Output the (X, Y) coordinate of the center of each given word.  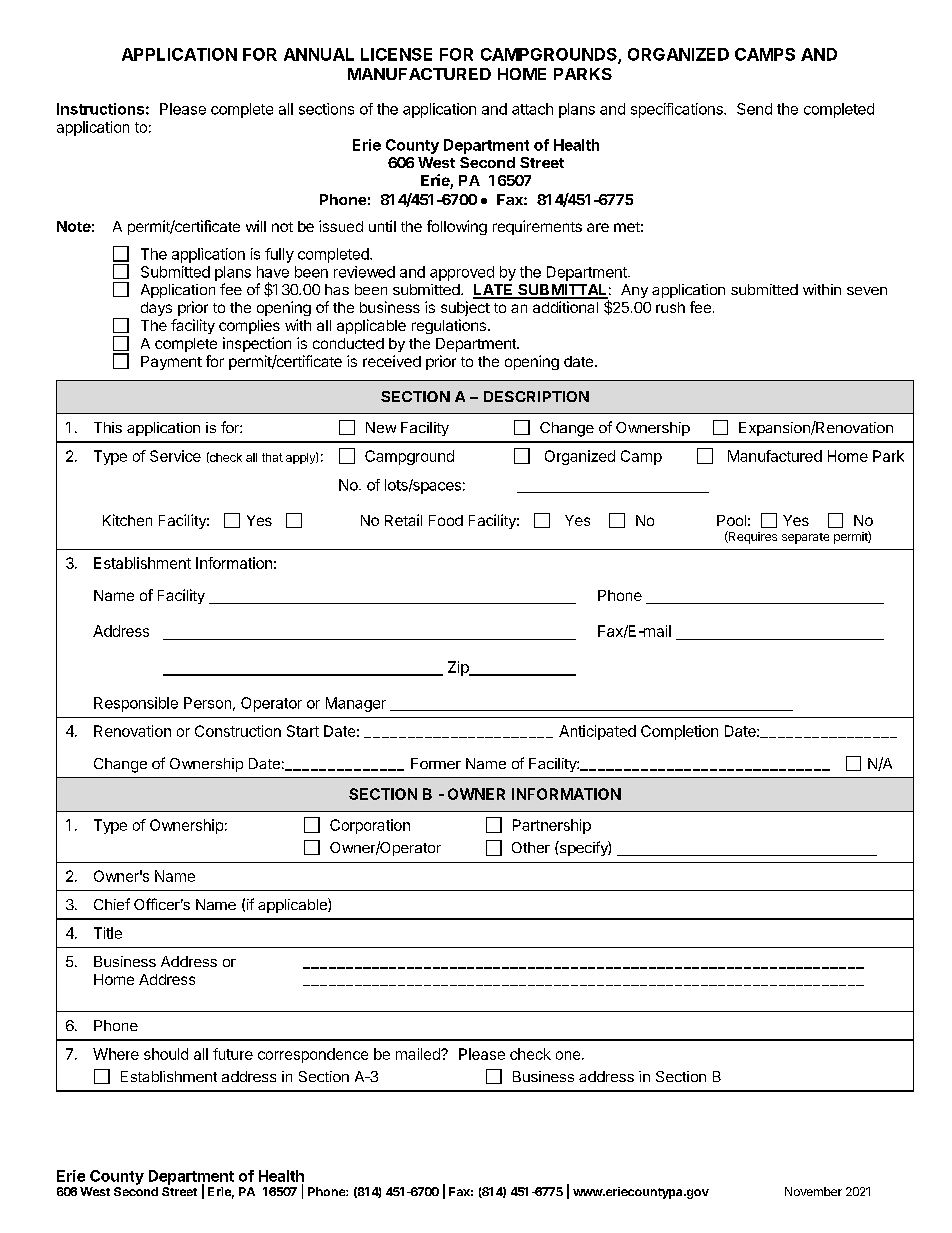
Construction (238, 731)
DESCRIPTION (536, 396)
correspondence (313, 1055)
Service (175, 456)
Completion (679, 732)
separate (805, 538)
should (166, 1054)
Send (754, 109)
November (813, 1191)
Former (436, 763)
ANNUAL (319, 54)
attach (532, 109)
